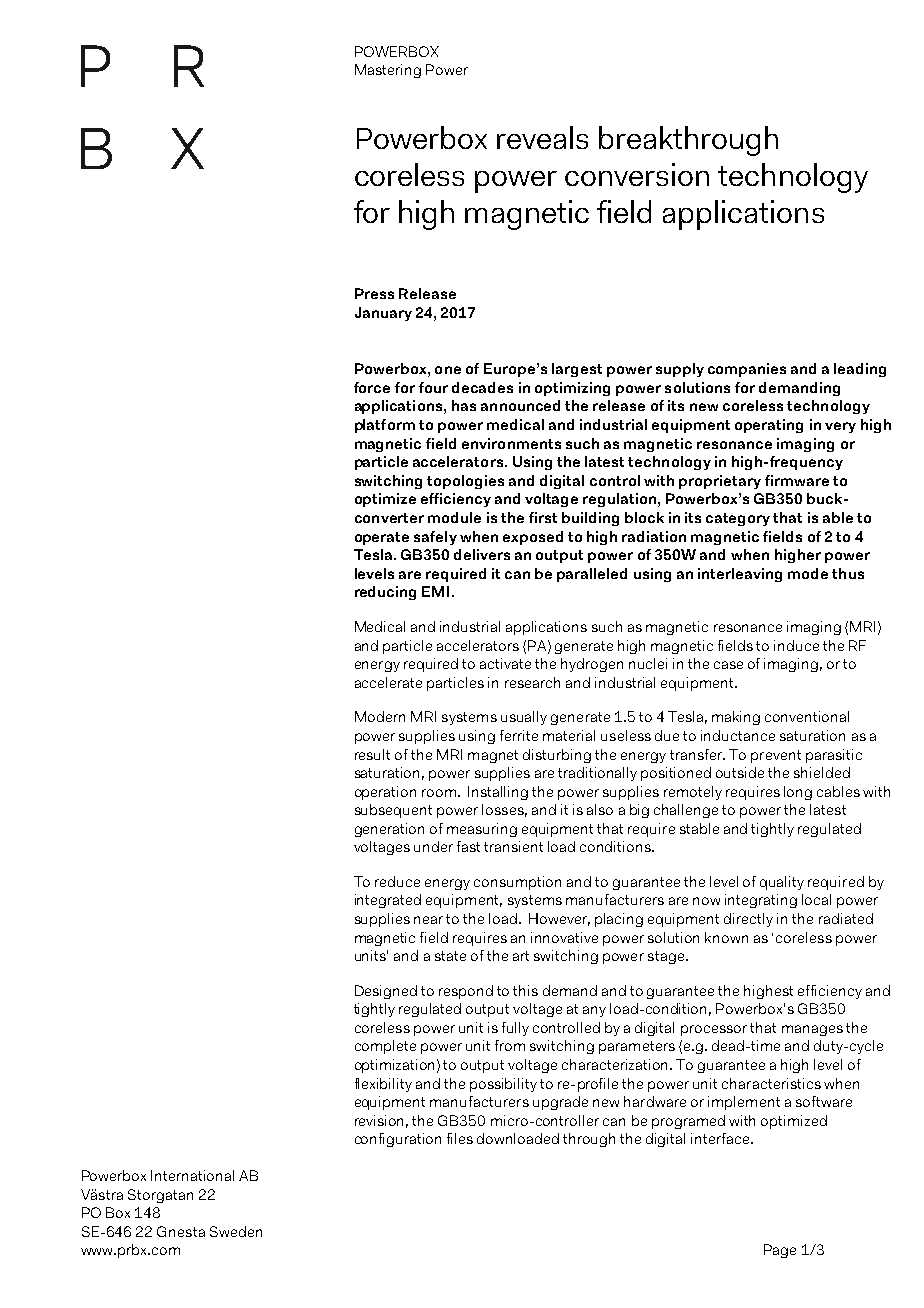 The image size is (924, 1308). What do you see at coordinates (796, 645) in the screenshot?
I see `induce` at bounding box center [796, 645].
